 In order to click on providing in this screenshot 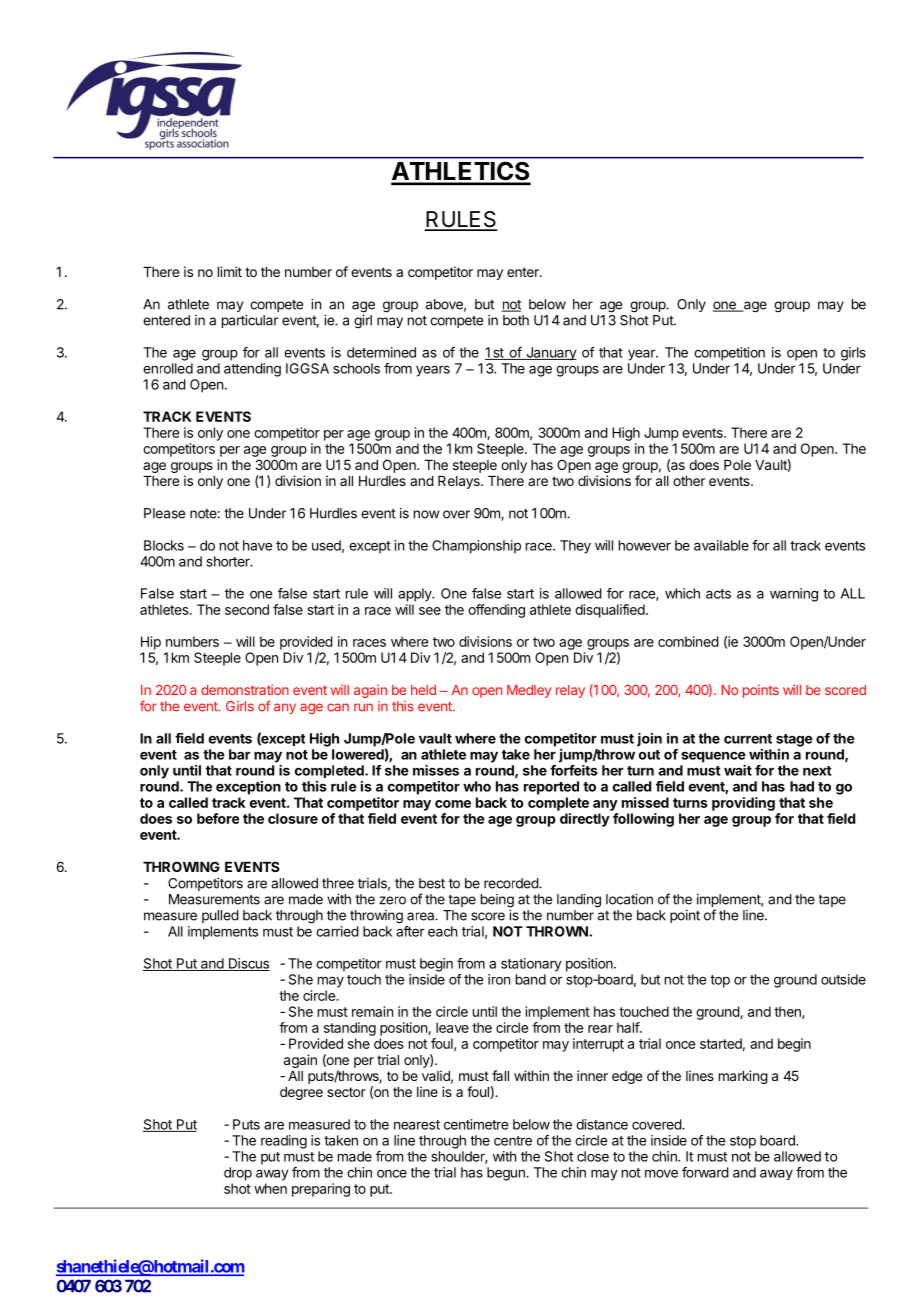, I will do `click(743, 804)`.
